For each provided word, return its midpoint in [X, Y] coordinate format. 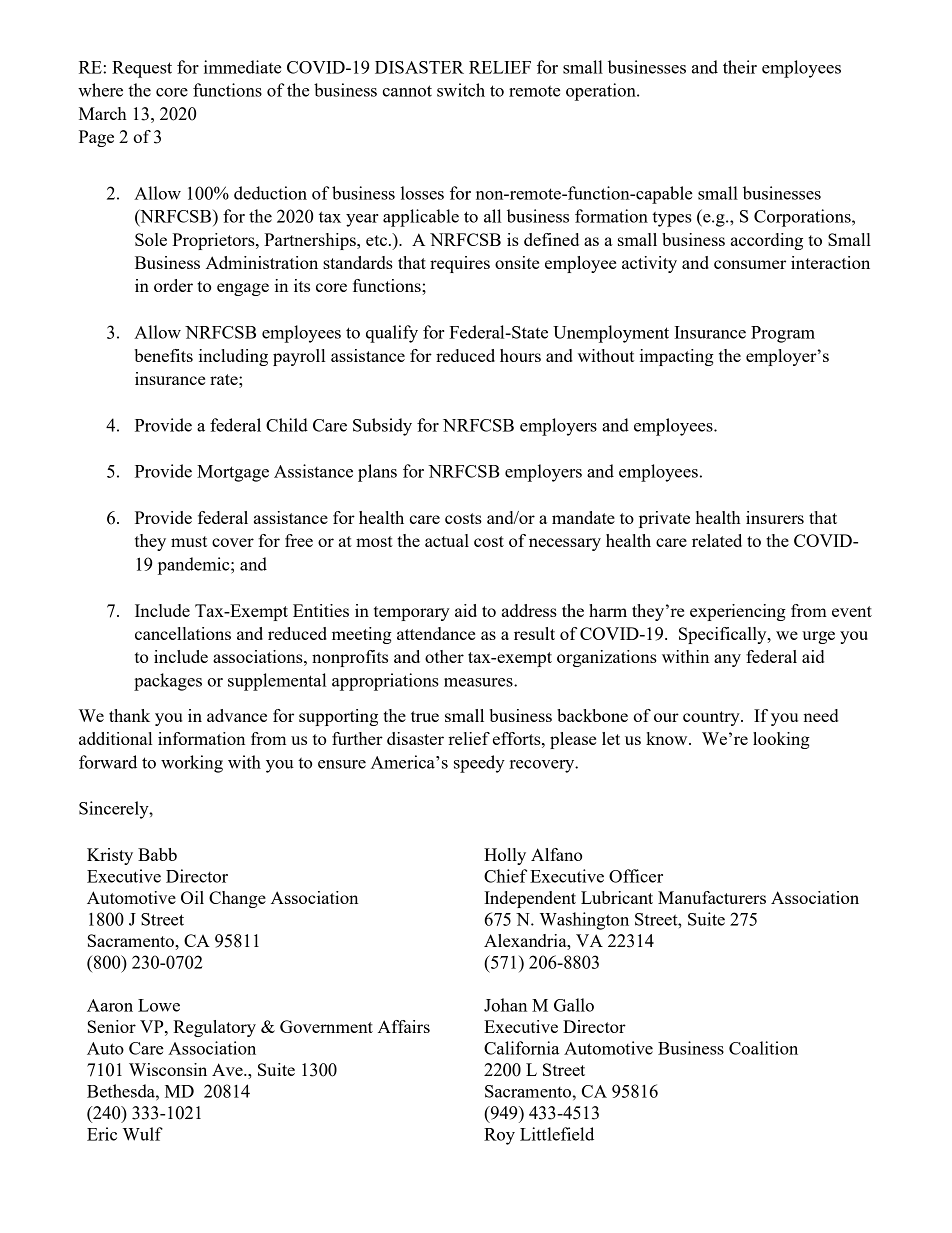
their [740, 67]
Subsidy [382, 427]
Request [142, 69]
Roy [499, 1136]
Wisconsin [168, 1069]
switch [461, 90]
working [192, 764]
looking [781, 740]
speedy [479, 764]
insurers [775, 517]
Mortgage [233, 473]
